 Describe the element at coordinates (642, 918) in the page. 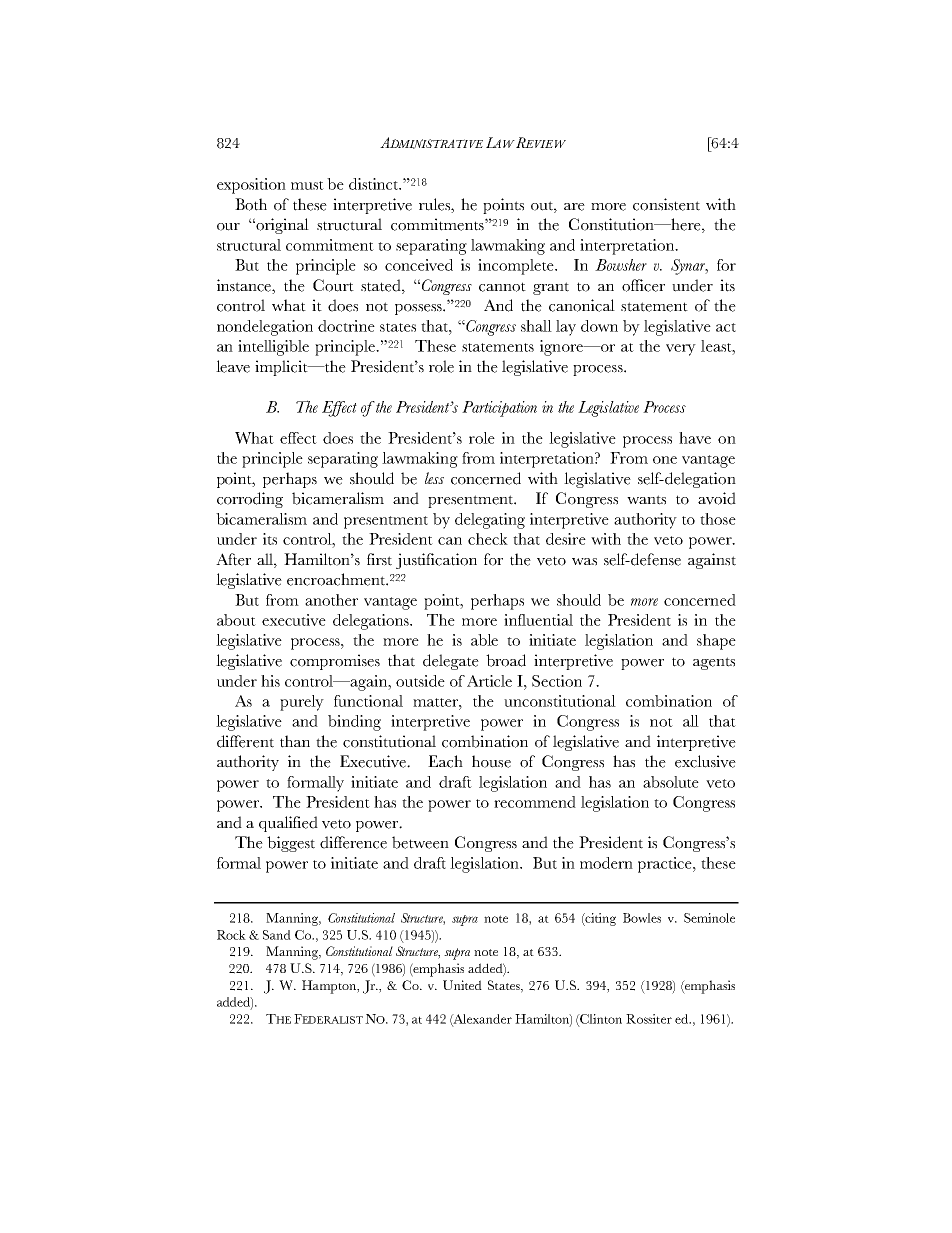

I see `Bowles` at that location.
